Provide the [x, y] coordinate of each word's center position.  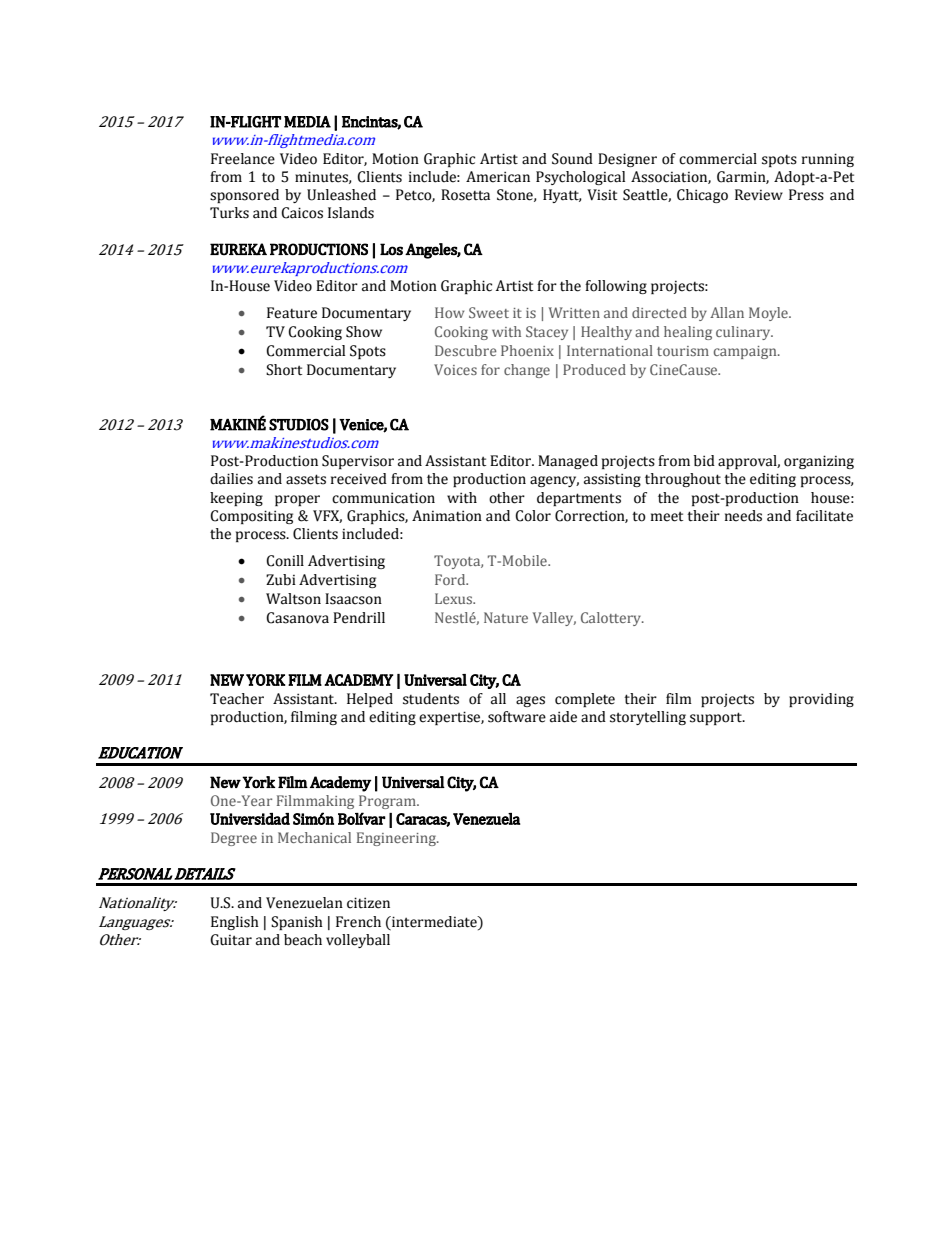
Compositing [251, 517]
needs [743, 516]
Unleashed [341, 195]
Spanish [297, 923]
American [498, 177]
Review [759, 195]
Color [533, 516]
